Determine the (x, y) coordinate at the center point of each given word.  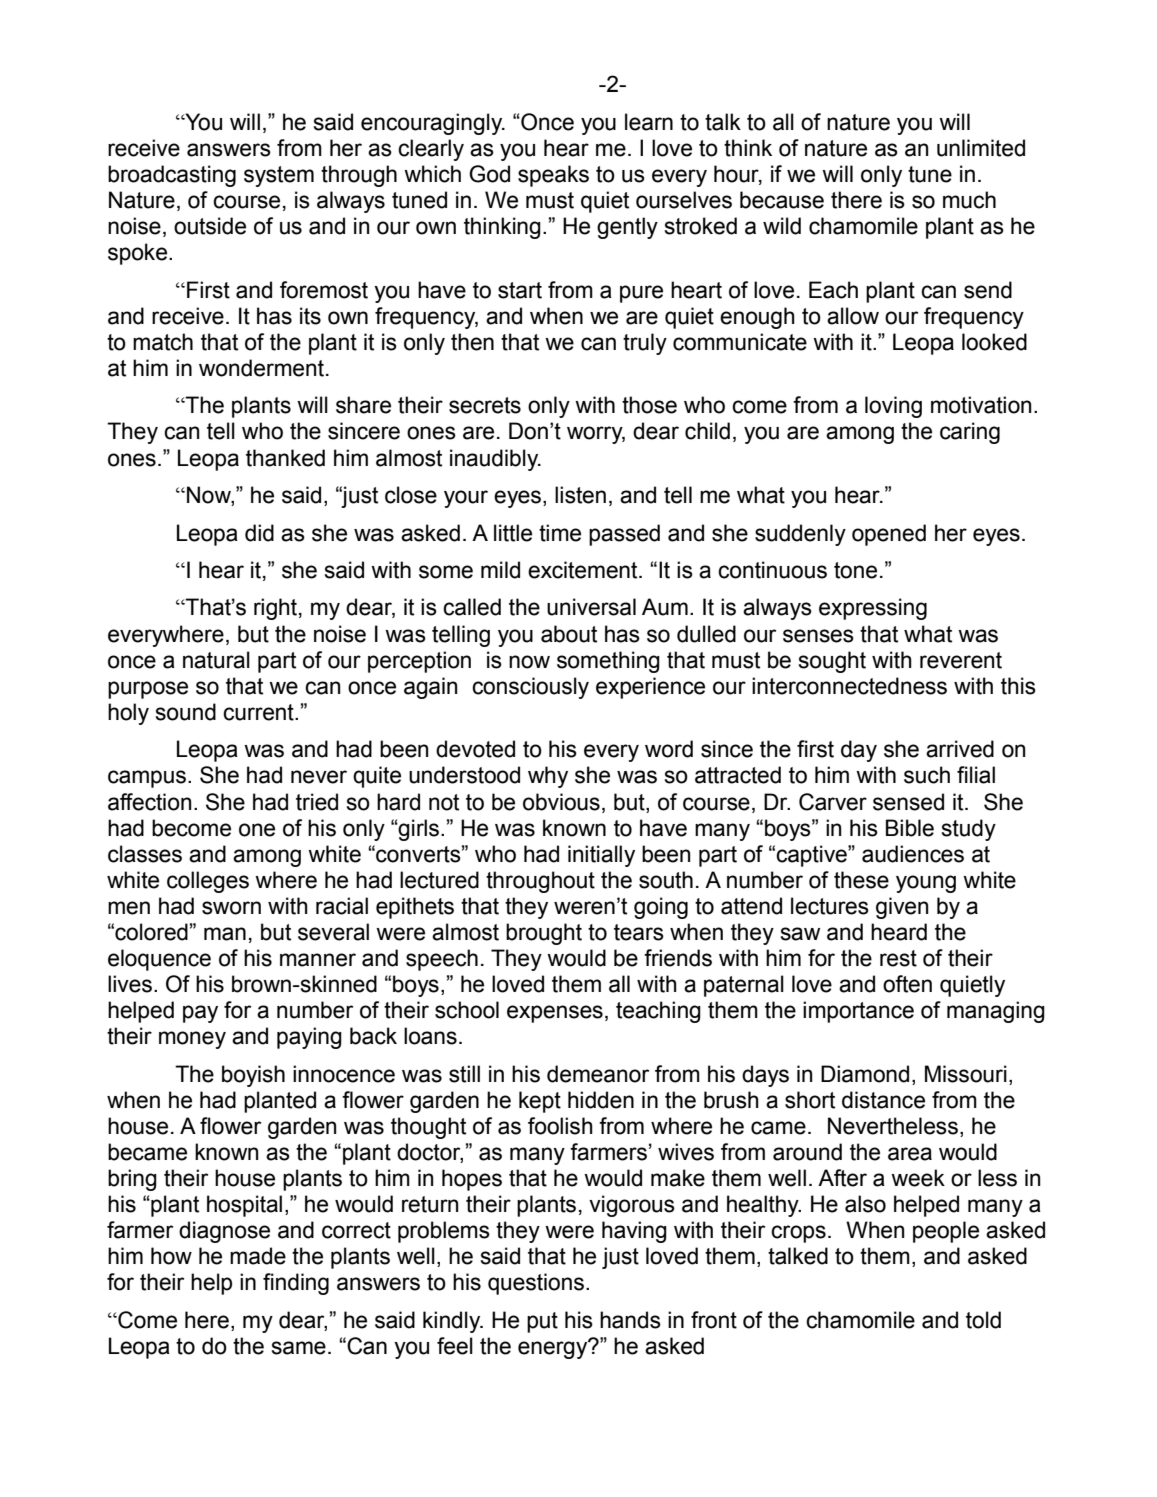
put (542, 1322)
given (902, 908)
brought (544, 934)
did (259, 533)
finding (296, 1284)
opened (889, 535)
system (279, 176)
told (983, 1320)
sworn (231, 908)
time (560, 533)
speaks (553, 176)
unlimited (981, 148)
